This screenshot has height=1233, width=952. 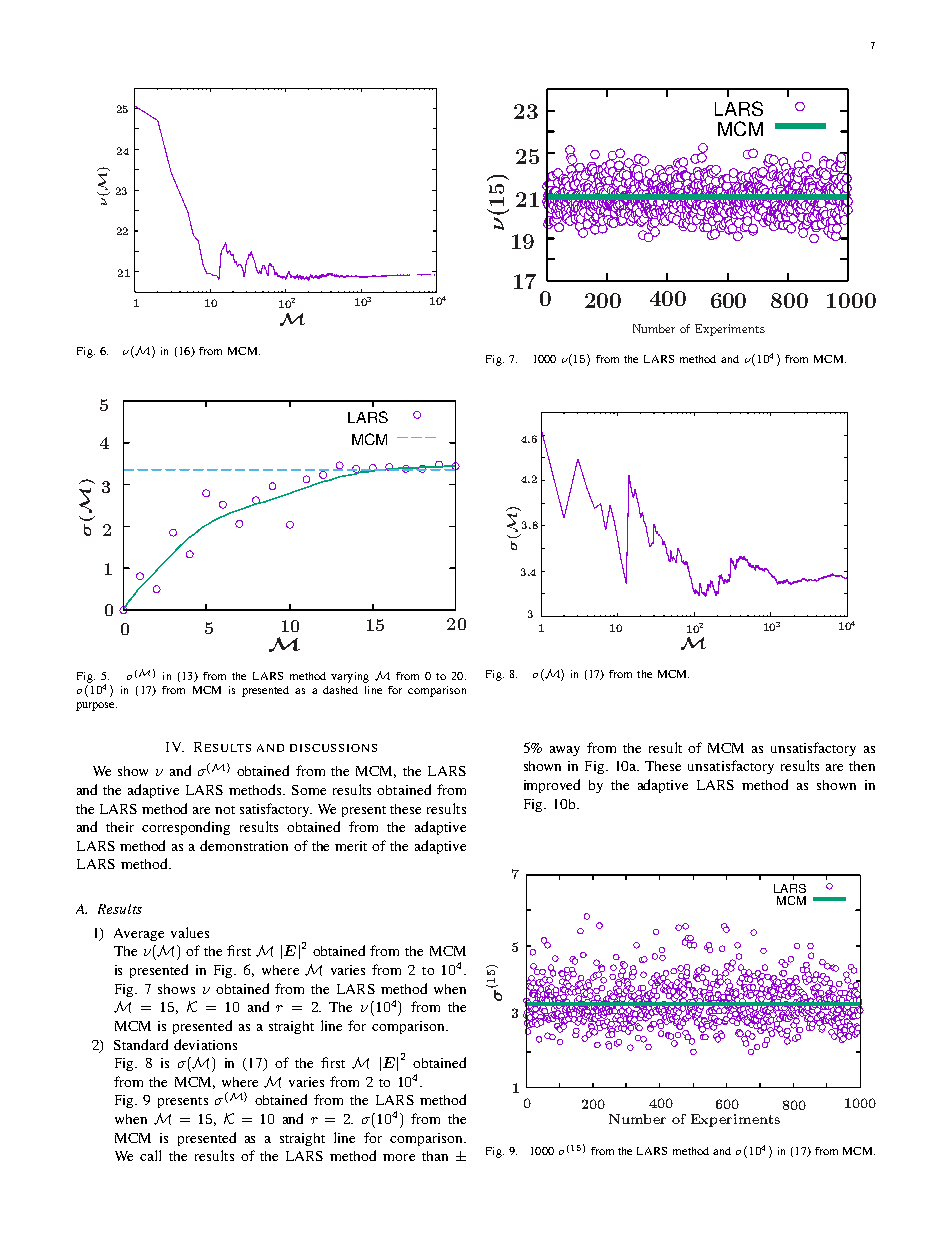 What do you see at coordinates (190, 932) in the screenshot?
I see `values` at bounding box center [190, 932].
